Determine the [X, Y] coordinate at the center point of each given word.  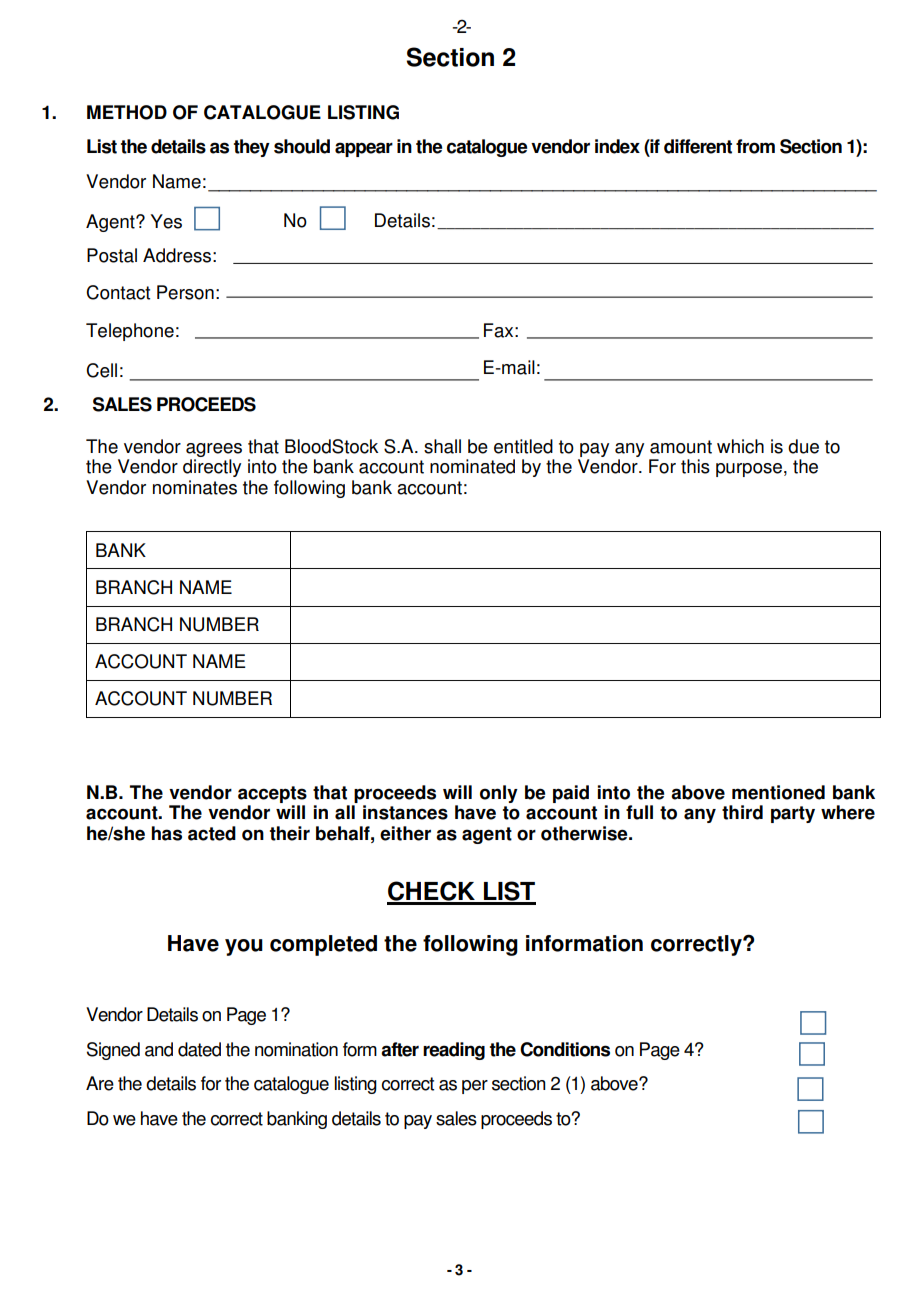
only [499, 794]
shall [442, 446]
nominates [195, 487]
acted [212, 833]
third [742, 812]
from [755, 146]
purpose [749, 470]
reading [454, 1051]
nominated [472, 466]
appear [364, 149]
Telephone [130, 332]
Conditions [565, 1049]
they [252, 148]
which [740, 446]
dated [199, 1049]
